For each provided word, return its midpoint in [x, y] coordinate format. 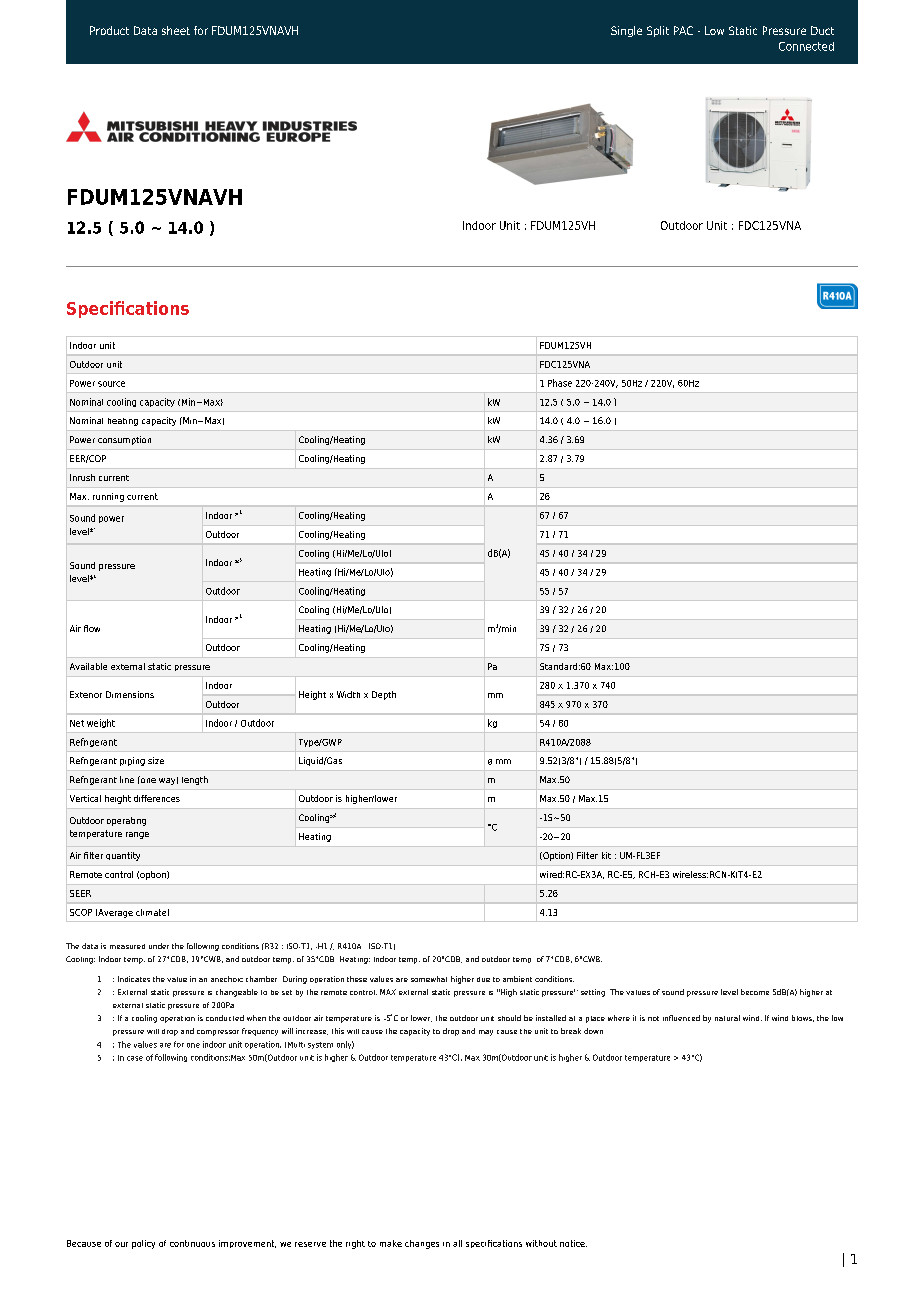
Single [626, 31]
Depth [384, 695]
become [755, 992]
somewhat [429, 979]
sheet [176, 30]
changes [422, 1244]
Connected [806, 46]
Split [658, 31]
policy [143, 1244]
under [159, 946]
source [111, 384]
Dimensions [130, 694]
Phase [560, 383]
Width [348, 694]
